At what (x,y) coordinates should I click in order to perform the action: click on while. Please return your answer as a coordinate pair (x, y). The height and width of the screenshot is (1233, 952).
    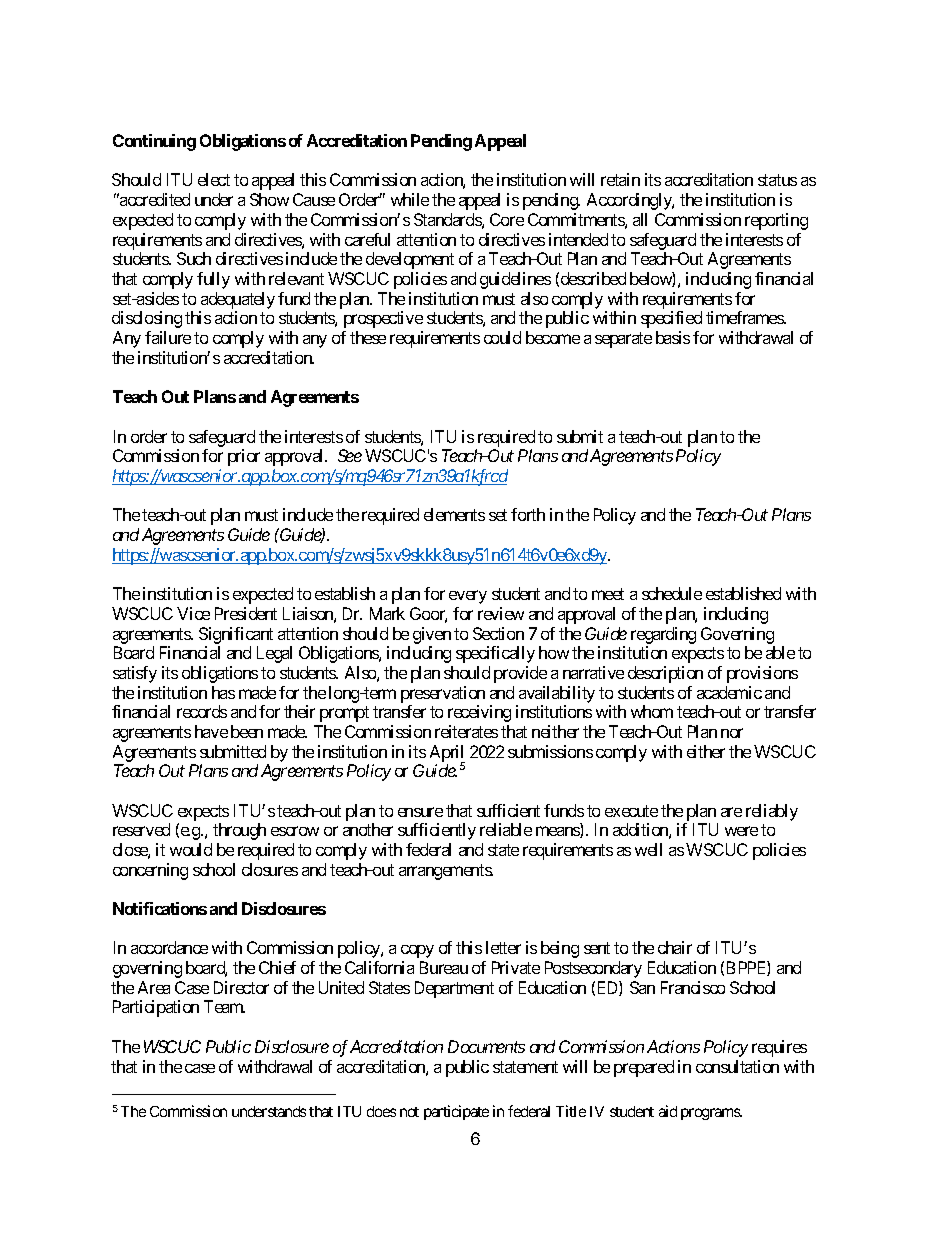
    Looking at the image, I should click on (410, 199).
